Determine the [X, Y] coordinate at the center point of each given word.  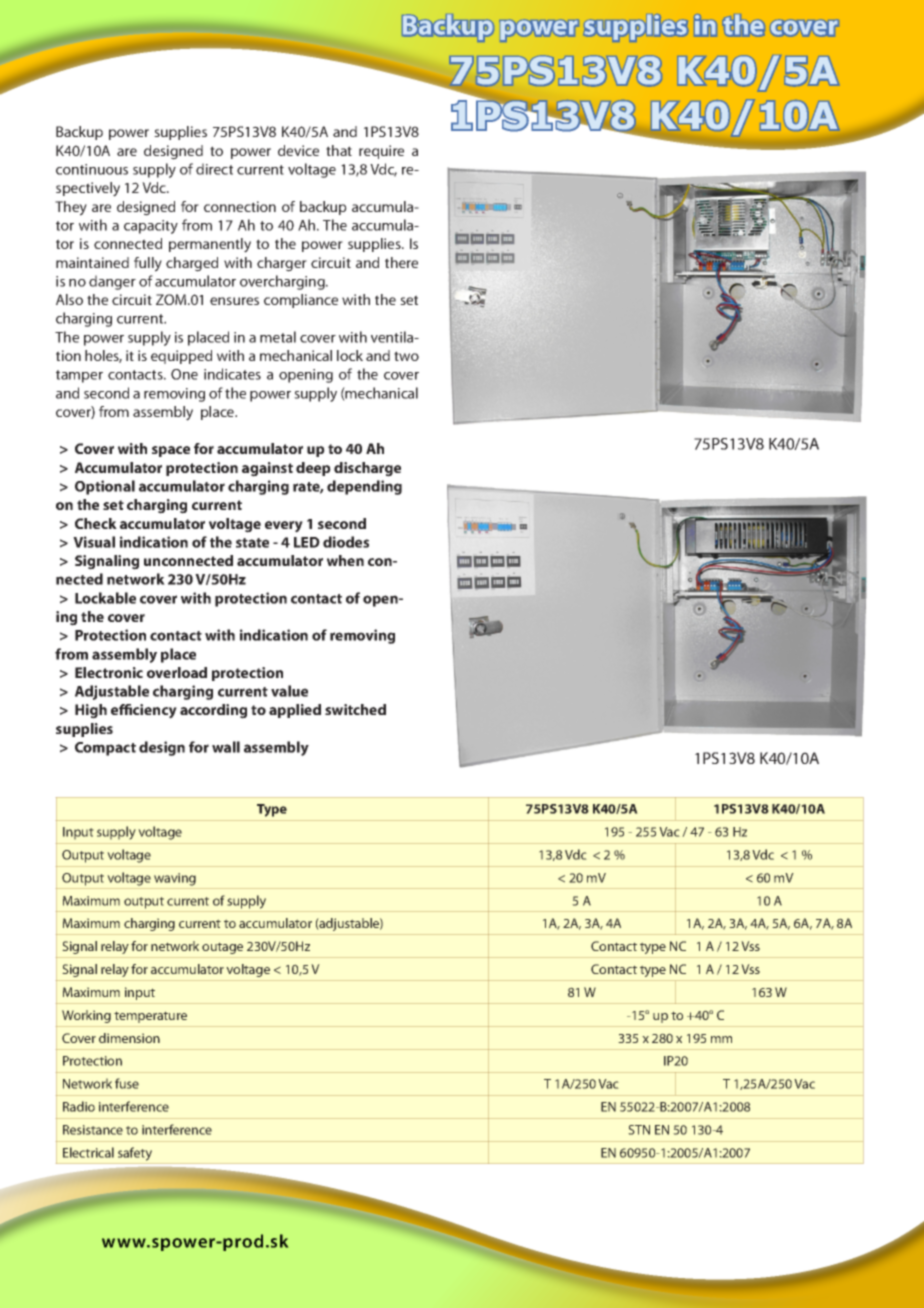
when [345, 560]
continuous [92, 169]
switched [355, 709]
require [381, 152]
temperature [150, 1017]
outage [222, 948]
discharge [367, 469]
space [171, 451]
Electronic [109, 672]
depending [364, 487]
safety [135, 1154]
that [339, 150]
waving [175, 879]
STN [639, 1130]
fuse [127, 1083]
